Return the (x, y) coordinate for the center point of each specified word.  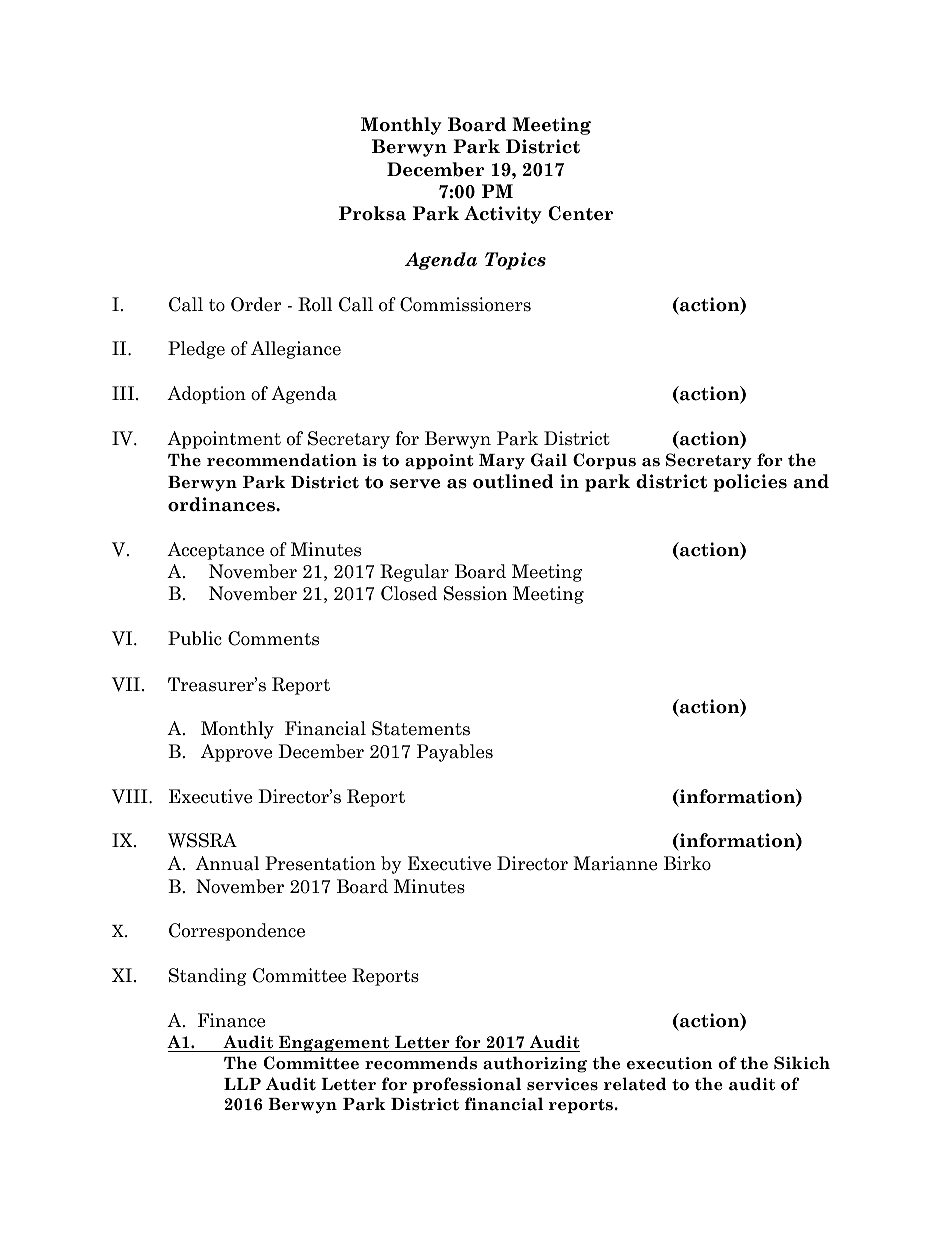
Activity (503, 215)
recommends (421, 1063)
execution (670, 1063)
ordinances (222, 504)
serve (415, 484)
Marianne (615, 863)
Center (580, 213)
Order (256, 304)
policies (750, 483)
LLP (242, 1084)
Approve (236, 753)
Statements (421, 728)
